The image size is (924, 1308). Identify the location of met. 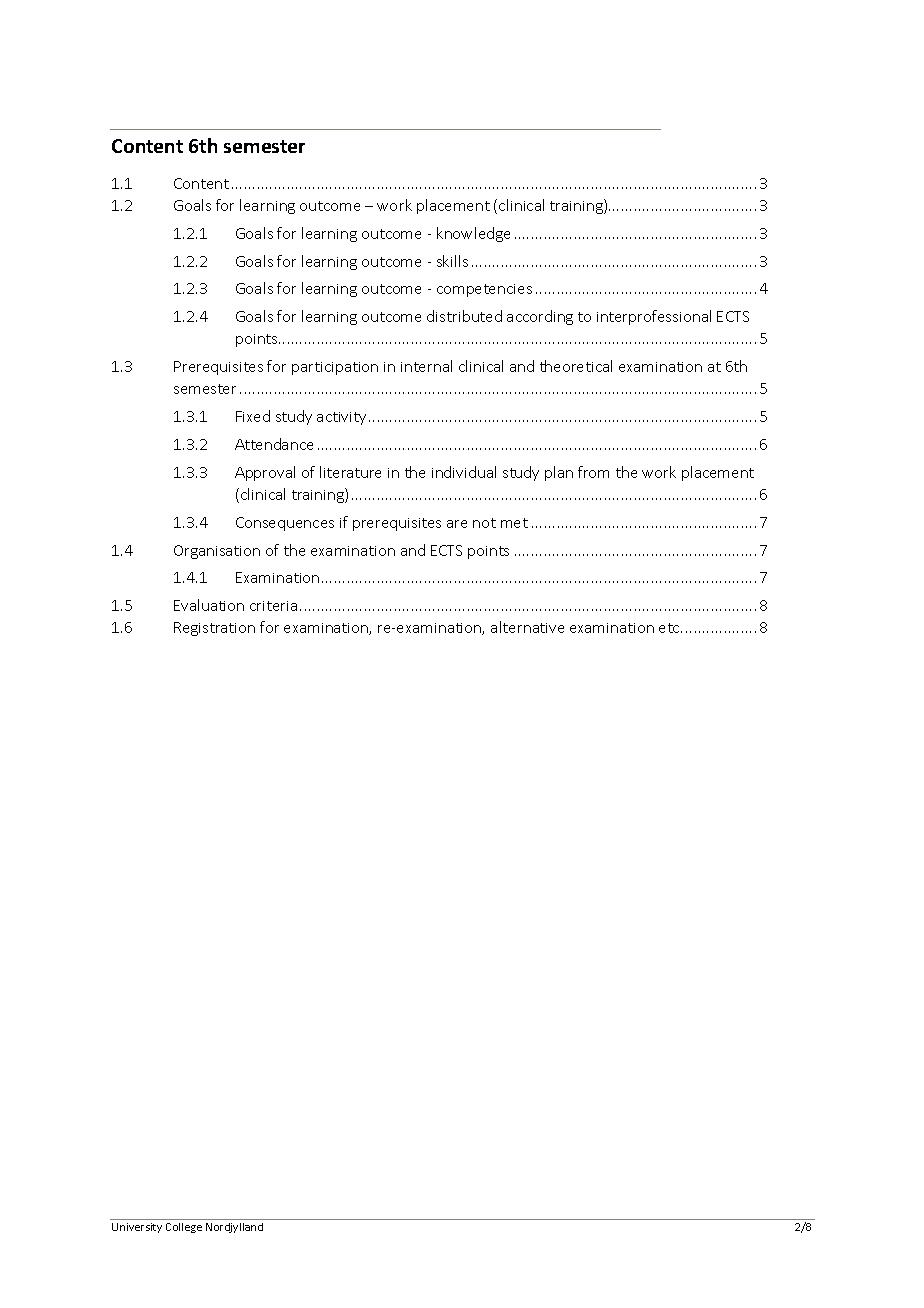
(514, 523).
